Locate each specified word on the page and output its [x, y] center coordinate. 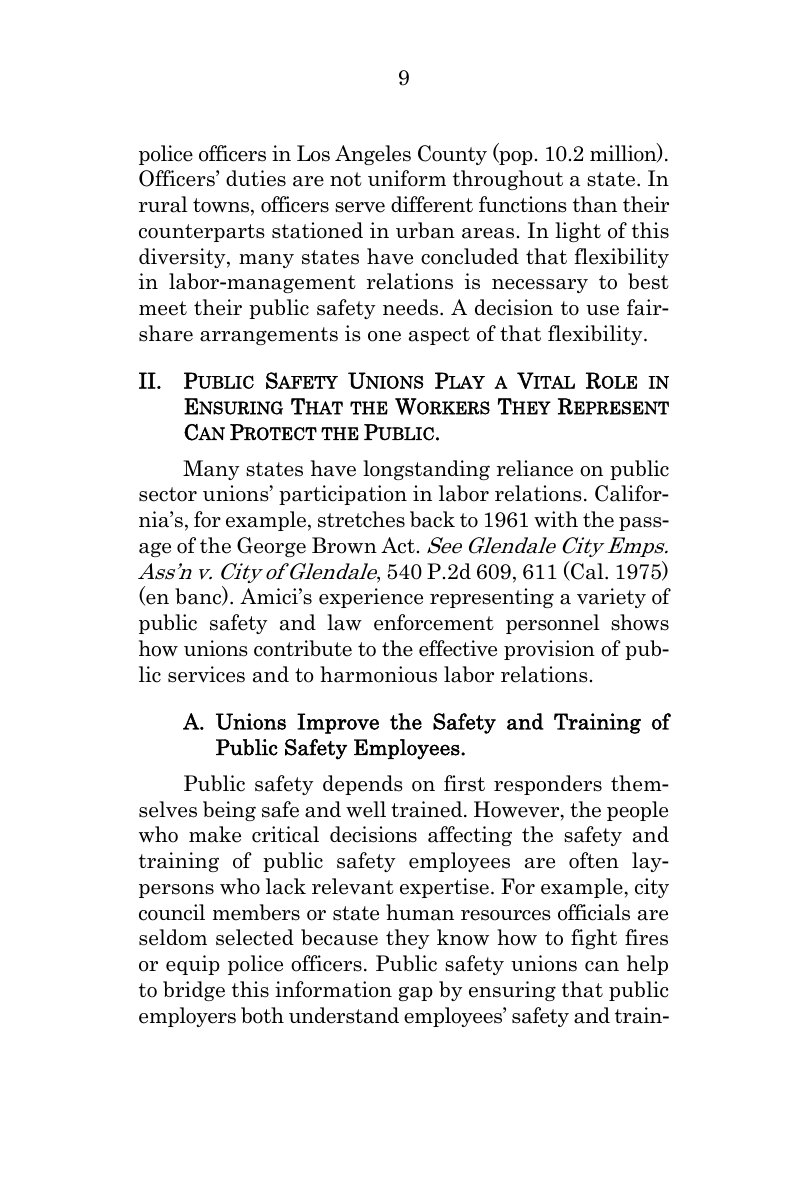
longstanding [426, 470]
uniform [407, 178]
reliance [535, 468]
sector [168, 494]
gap [416, 993]
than [595, 204]
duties [256, 178]
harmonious [378, 674]
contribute [303, 648]
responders [548, 785]
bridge [194, 991]
